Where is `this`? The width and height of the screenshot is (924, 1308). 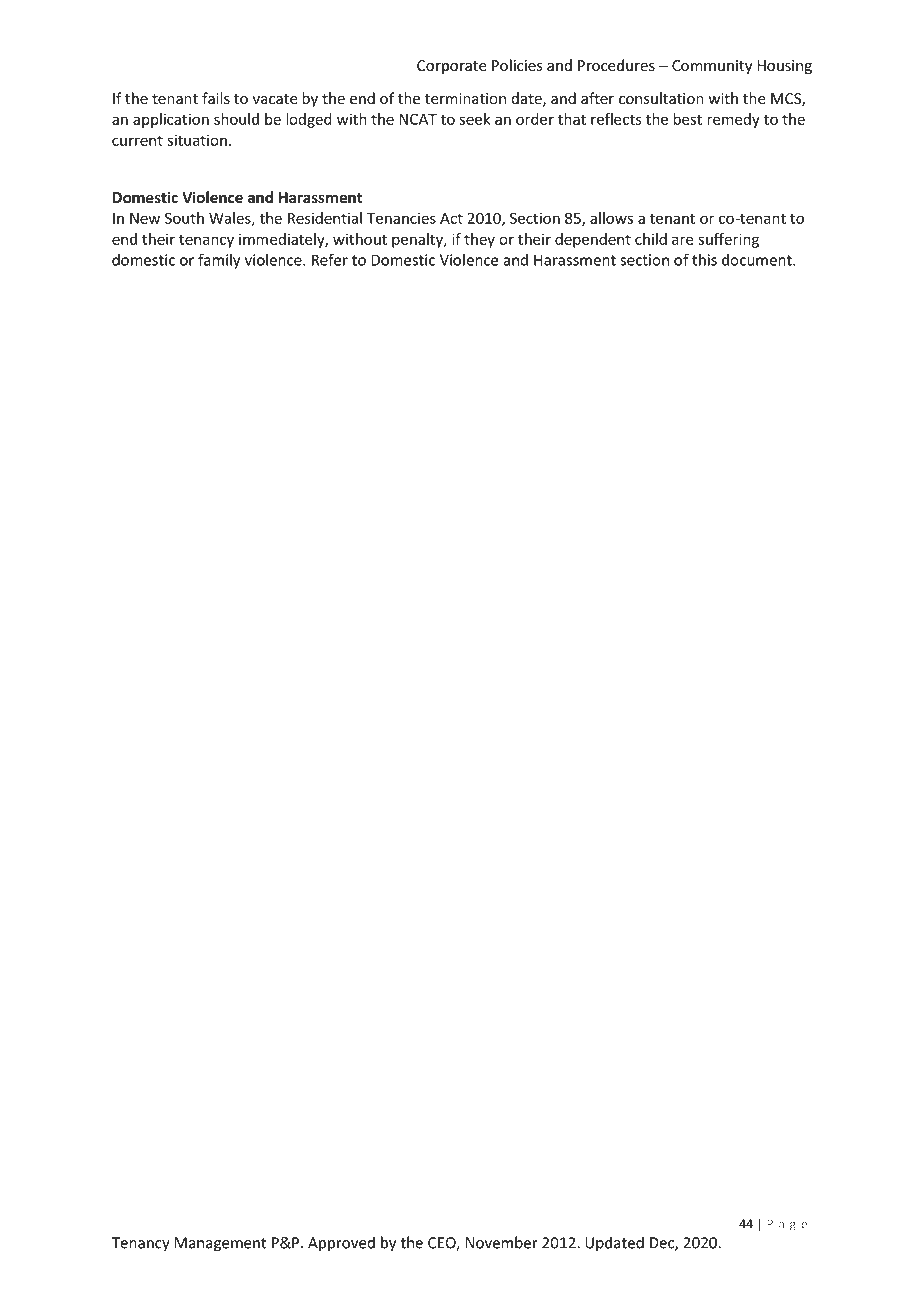 this is located at coordinates (704, 259).
